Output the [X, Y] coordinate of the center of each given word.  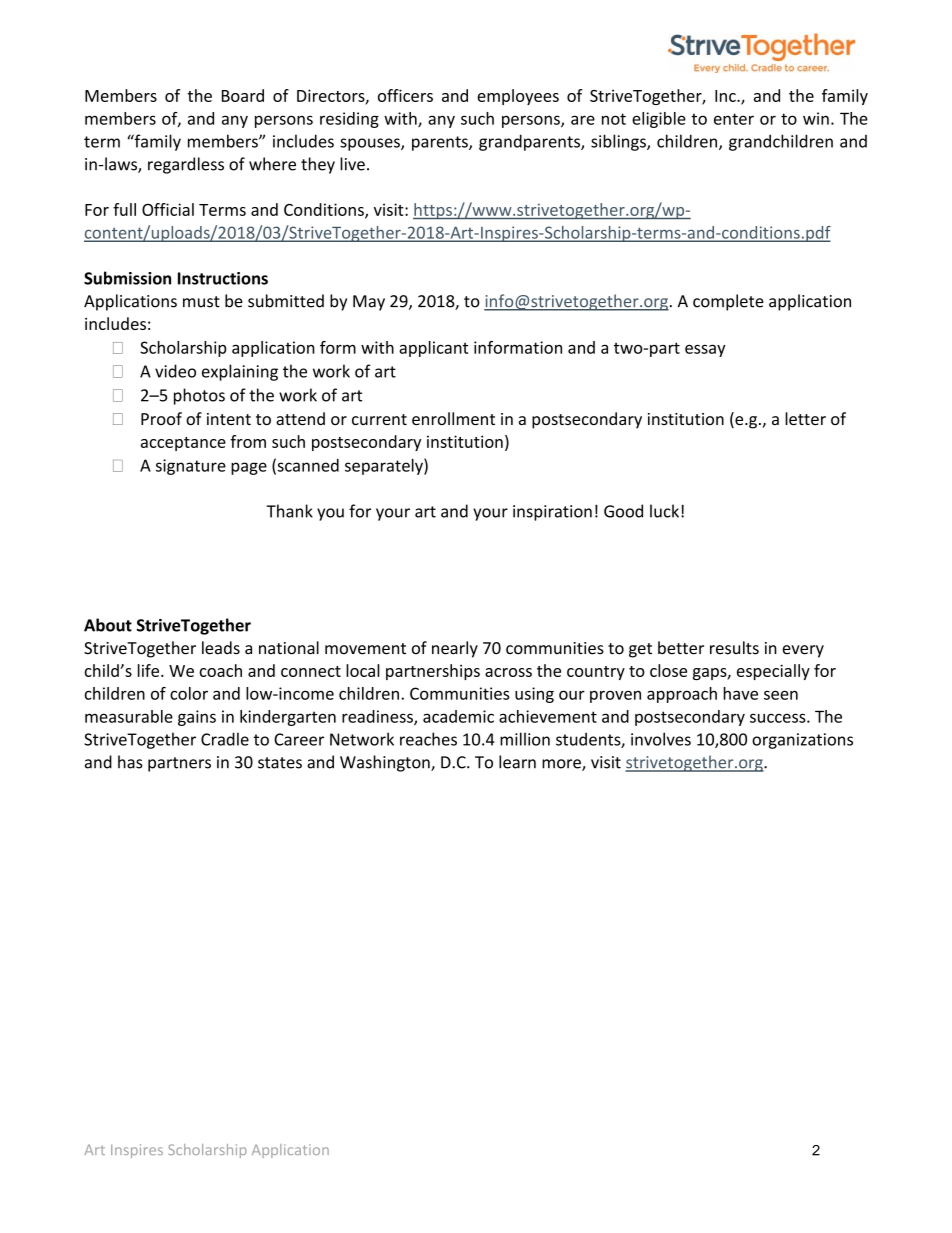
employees [518, 97]
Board [243, 95]
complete [728, 302]
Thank [289, 511]
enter [734, 119]
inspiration [552, 513]
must [201, 302]
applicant [433, 349]
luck [664, 511]
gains [197, 718]
